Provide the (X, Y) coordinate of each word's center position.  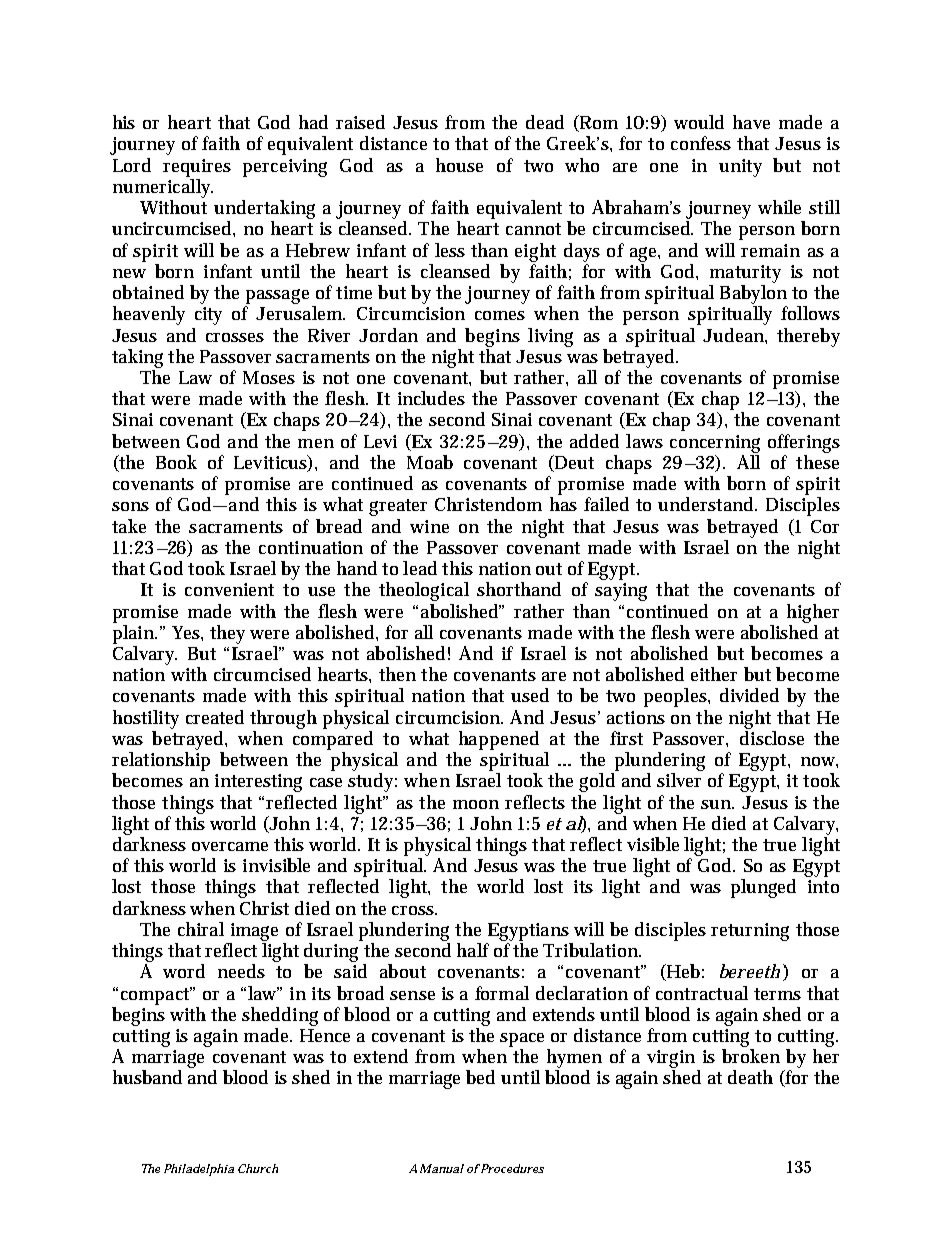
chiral (201, 929)
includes (431, 398)
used (530, 695)
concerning (715, 444)
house (459, 165)
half (473, 950)
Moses (269, 377)
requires (197, 168)
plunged (763, 888)
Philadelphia (199, 1170)
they (227, 634)
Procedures (511, 1168)
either (714, 674)
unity (740, 168)
